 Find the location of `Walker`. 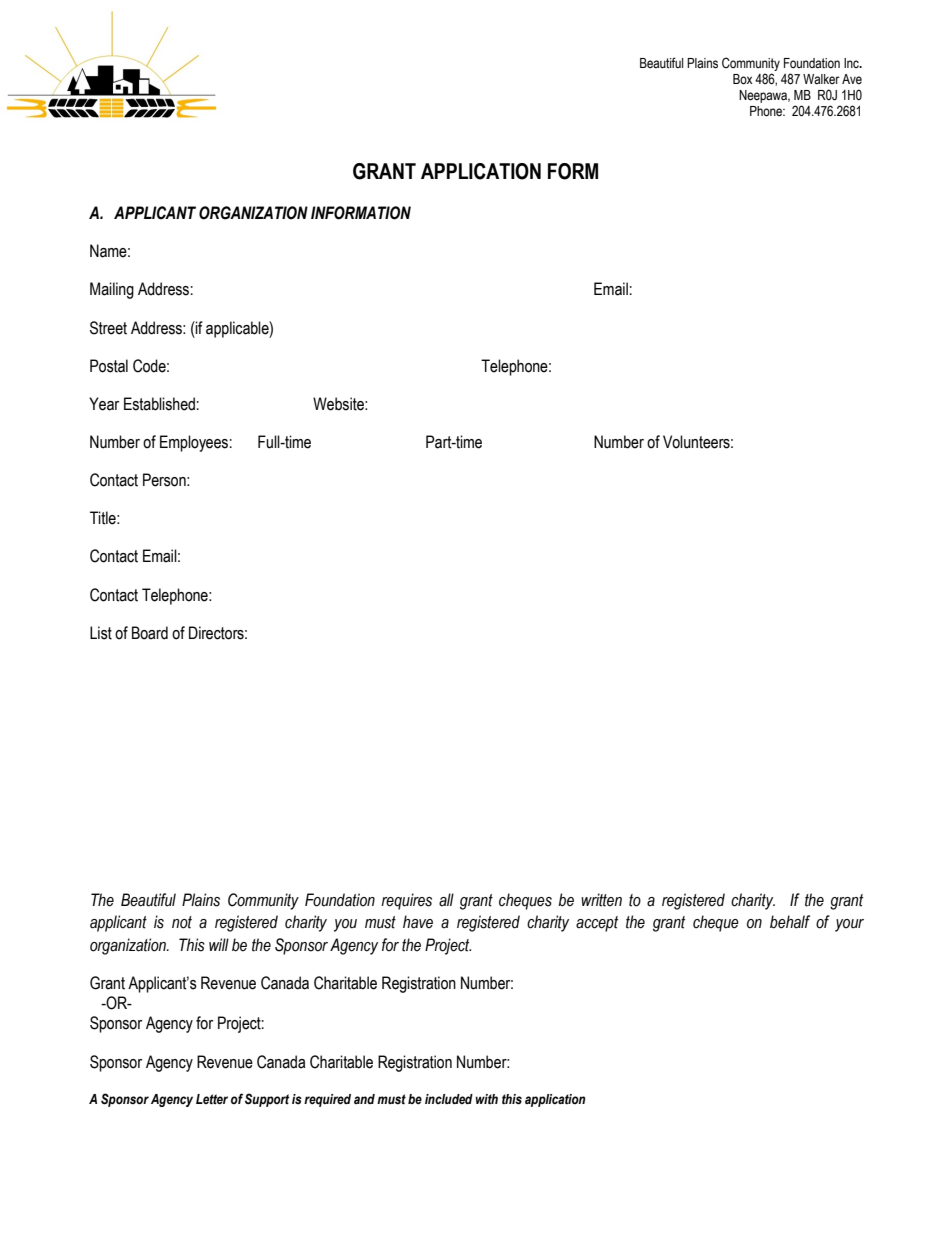

Walker is located at coordinates (821, 79).
